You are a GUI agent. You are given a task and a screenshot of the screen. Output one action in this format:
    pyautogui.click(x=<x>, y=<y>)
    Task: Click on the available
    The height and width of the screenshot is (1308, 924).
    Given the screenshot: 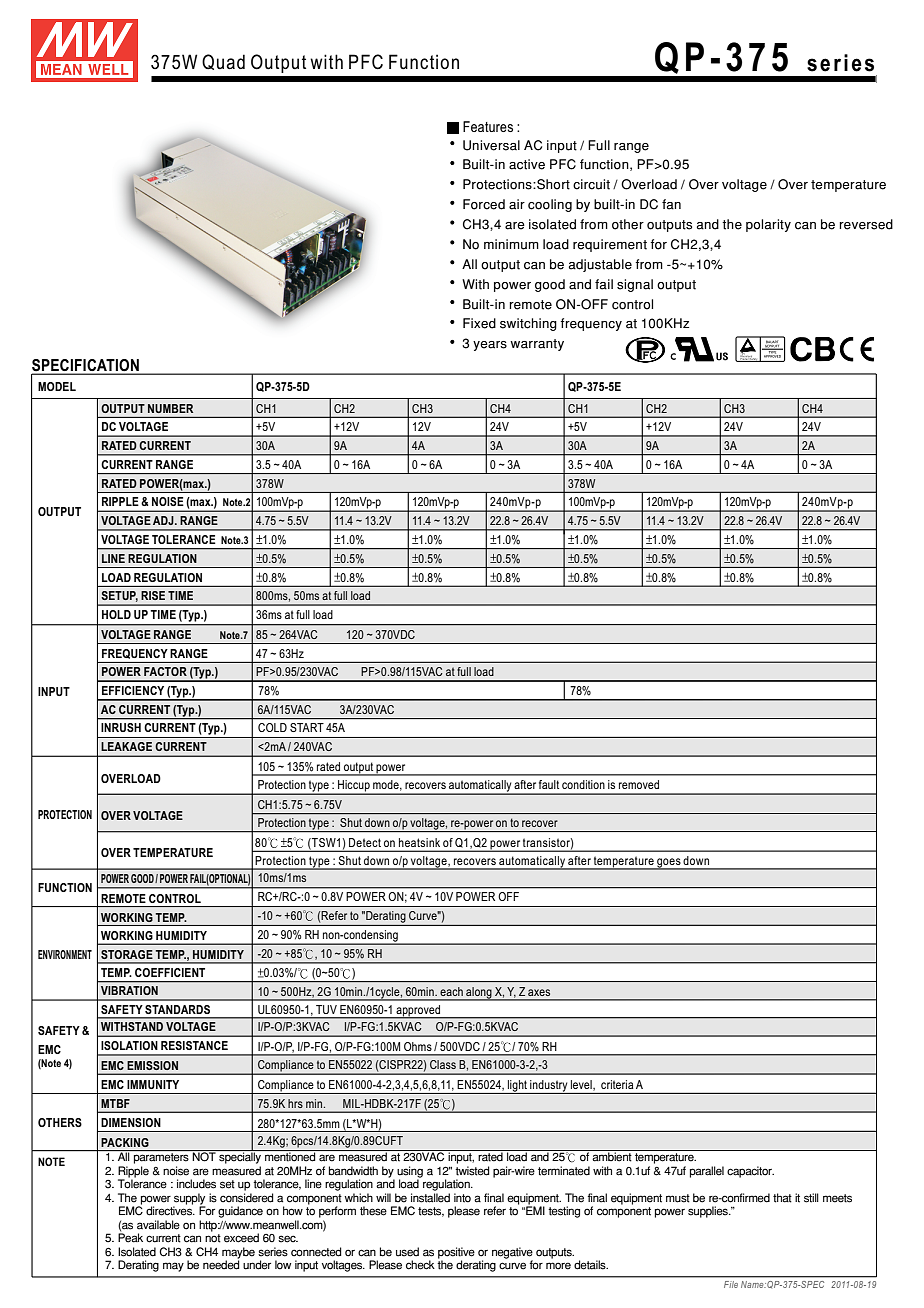 What is the action you would take?
    pyautogui.click(x=158, y=1225)
